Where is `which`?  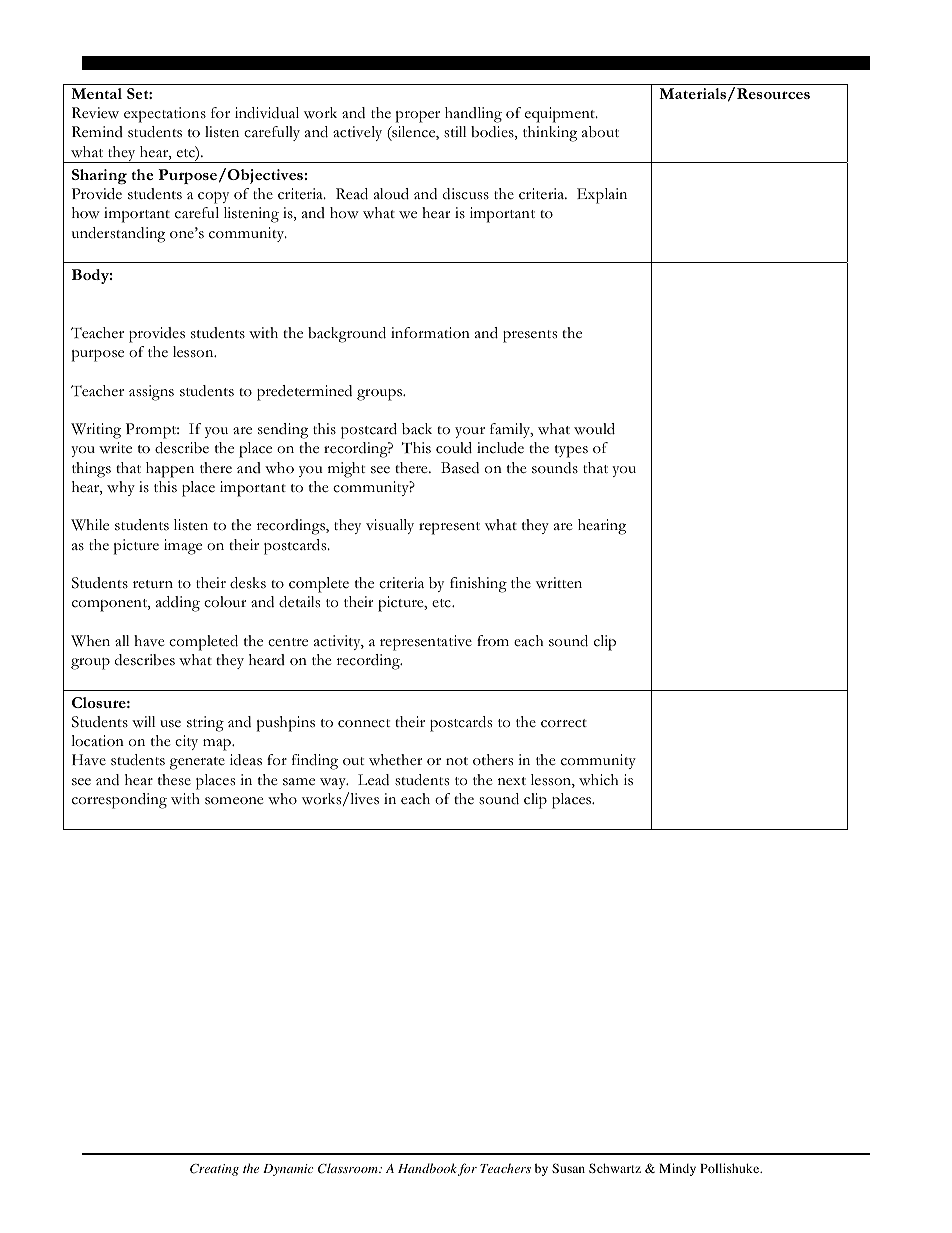
which is located at coordinates (598, 780).
